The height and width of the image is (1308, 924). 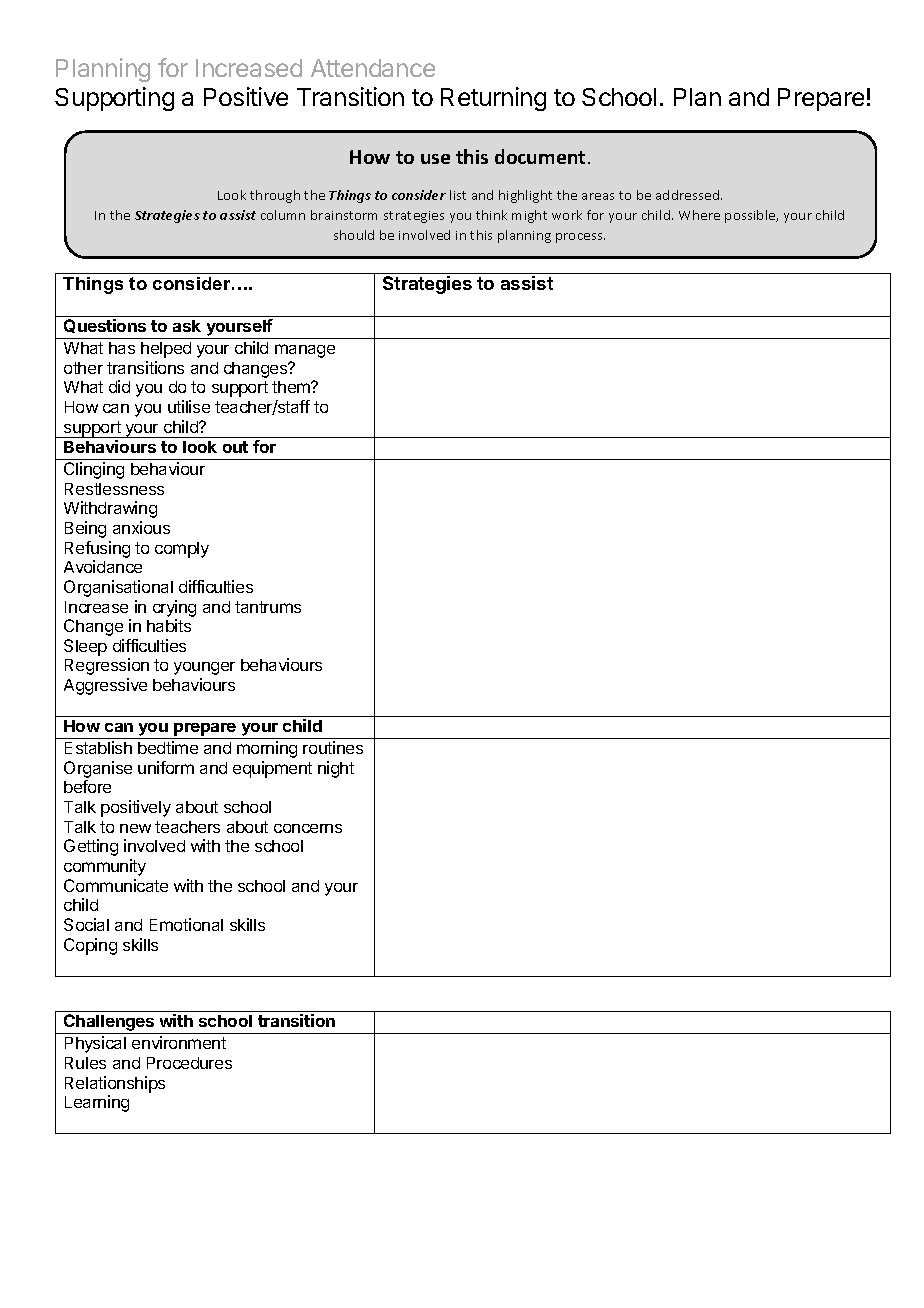 What do you see at coordinates (275, 196) in the image?
I see `through` at bounding box center [275, 196].
